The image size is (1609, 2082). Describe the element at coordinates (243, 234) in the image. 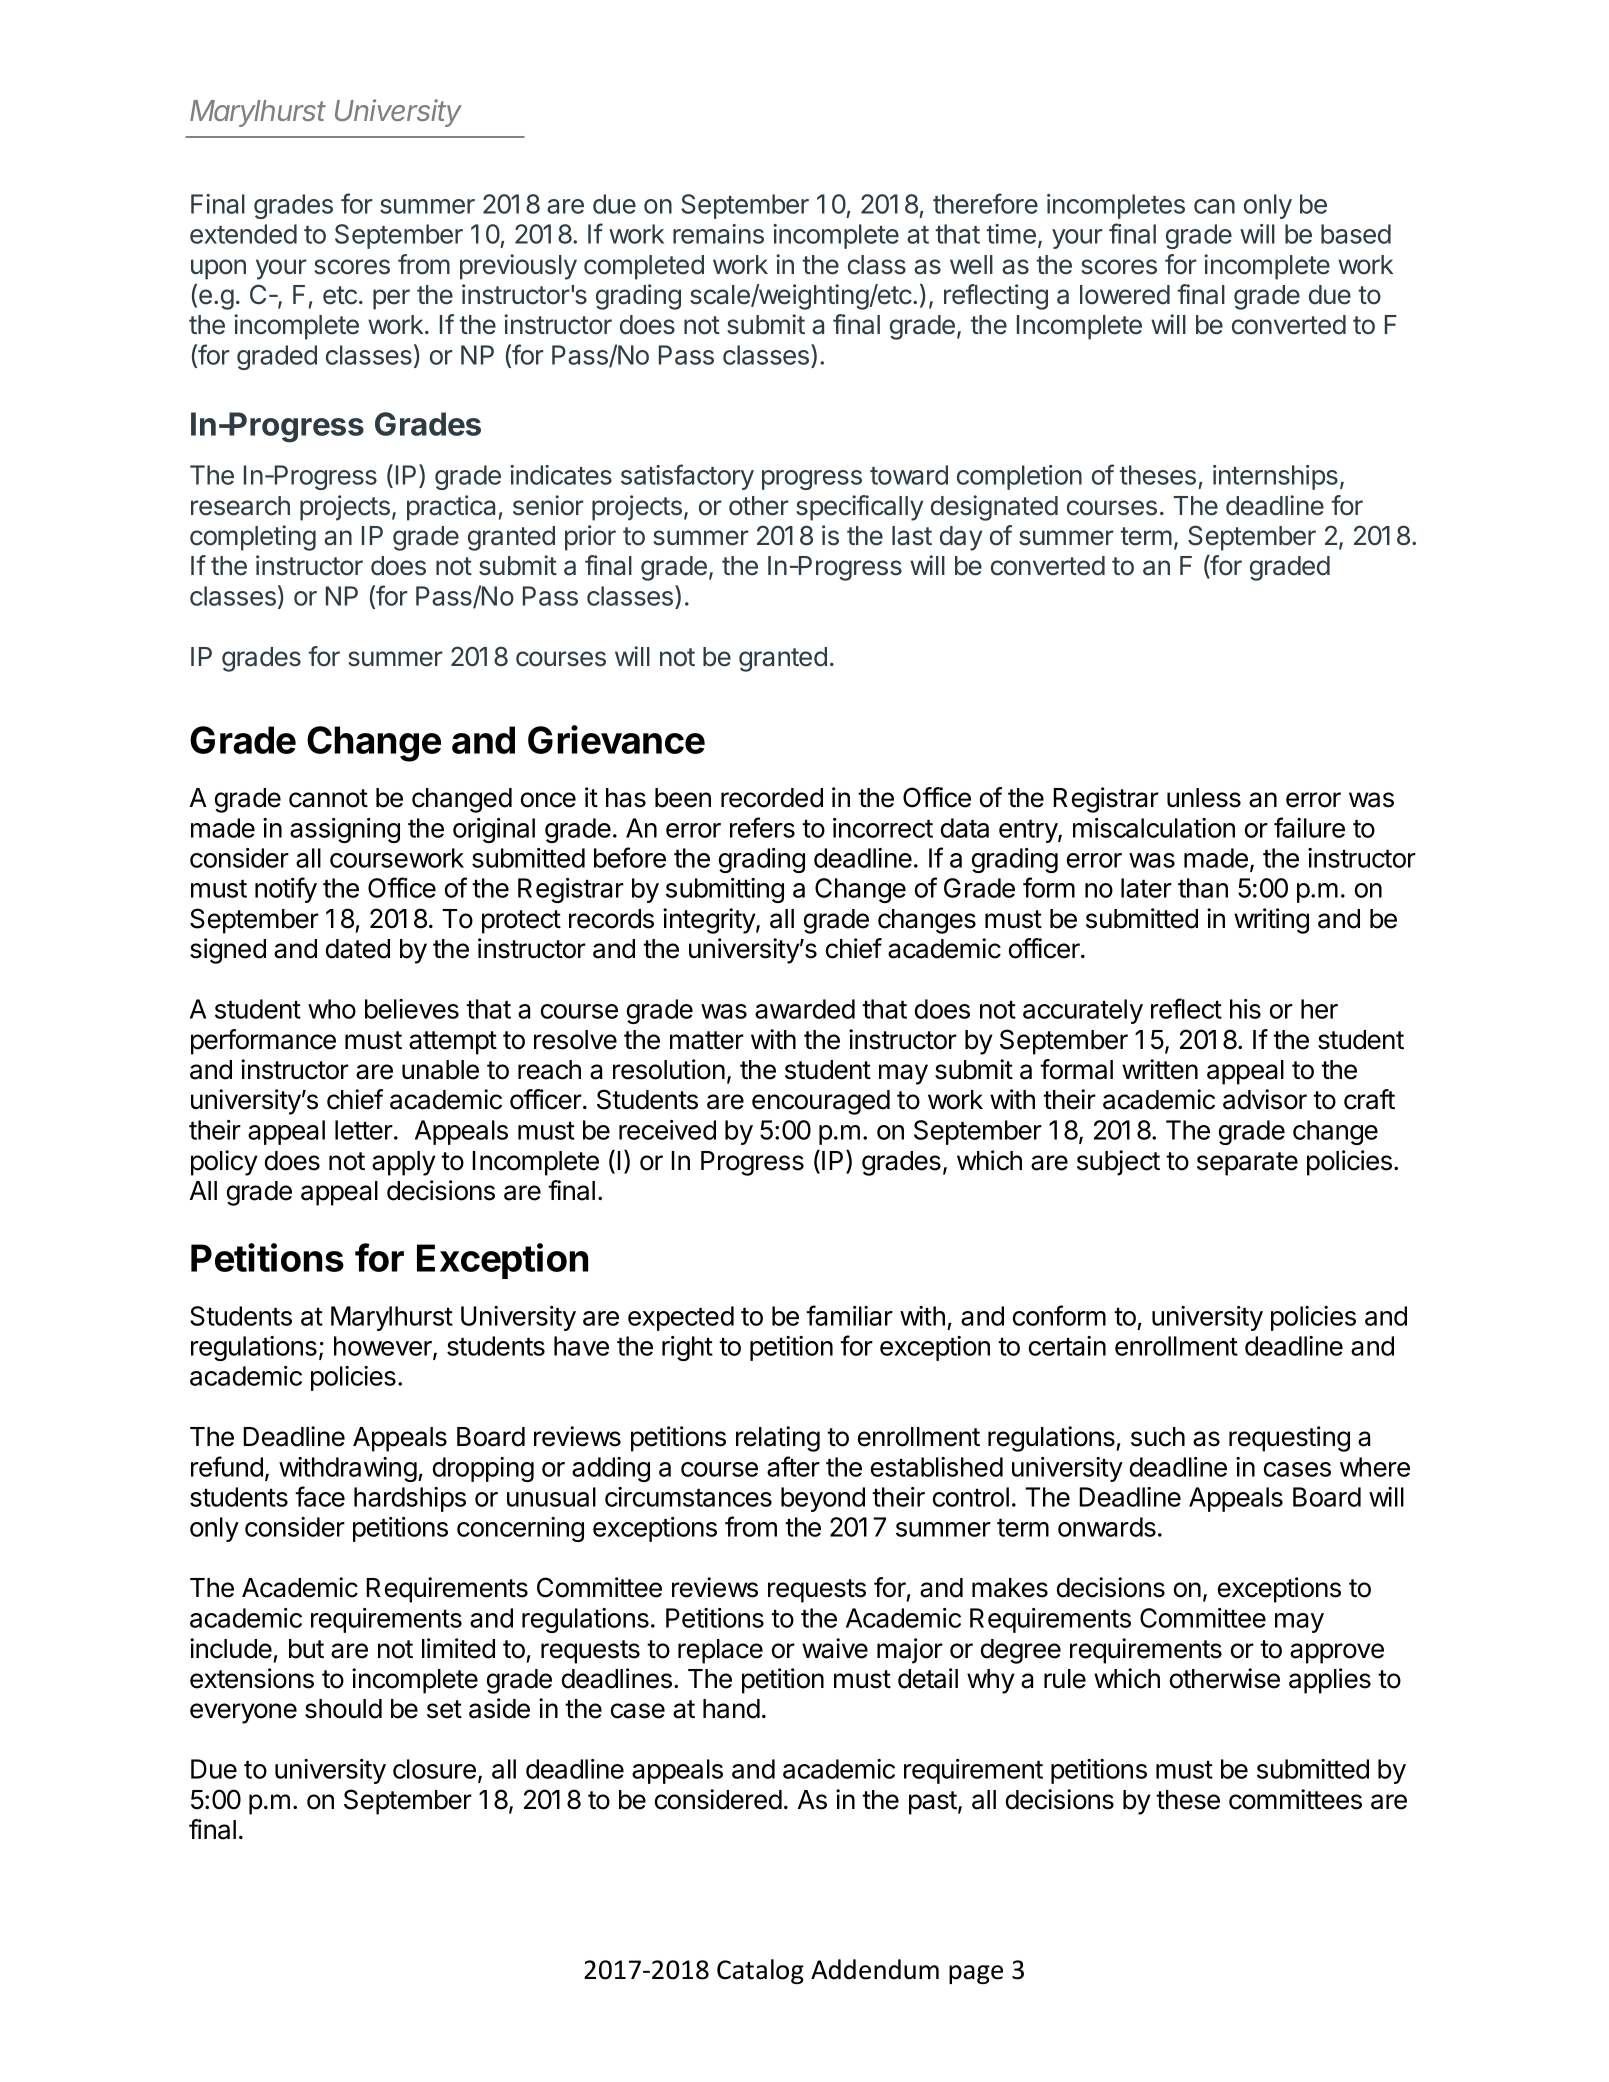

I see `extended` at that location.
